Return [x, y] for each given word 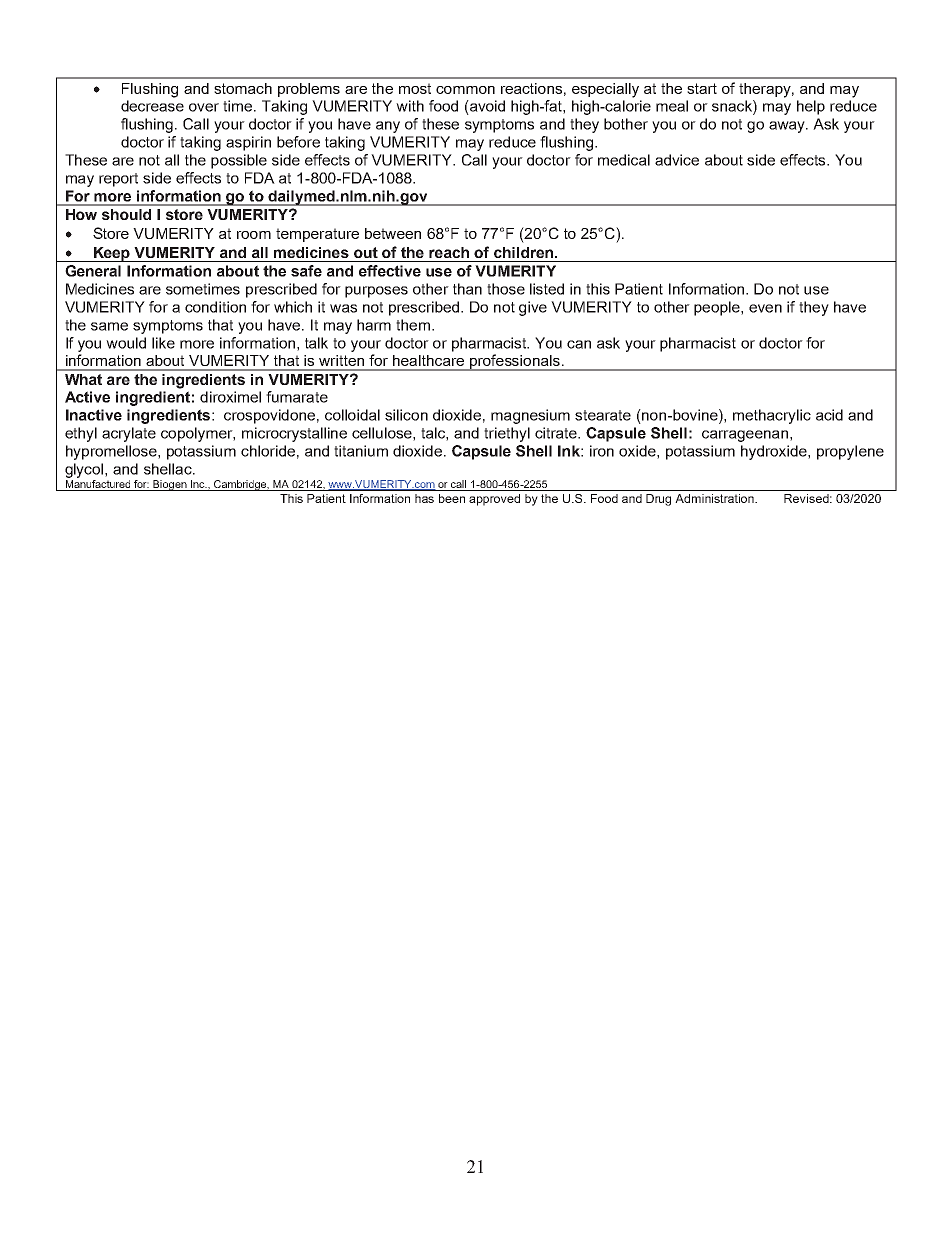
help [811, 107]
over [204, 107]
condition [215, 307]
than [467, 289]
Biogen [170, 485]
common [465, 90]
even [765, 308]
